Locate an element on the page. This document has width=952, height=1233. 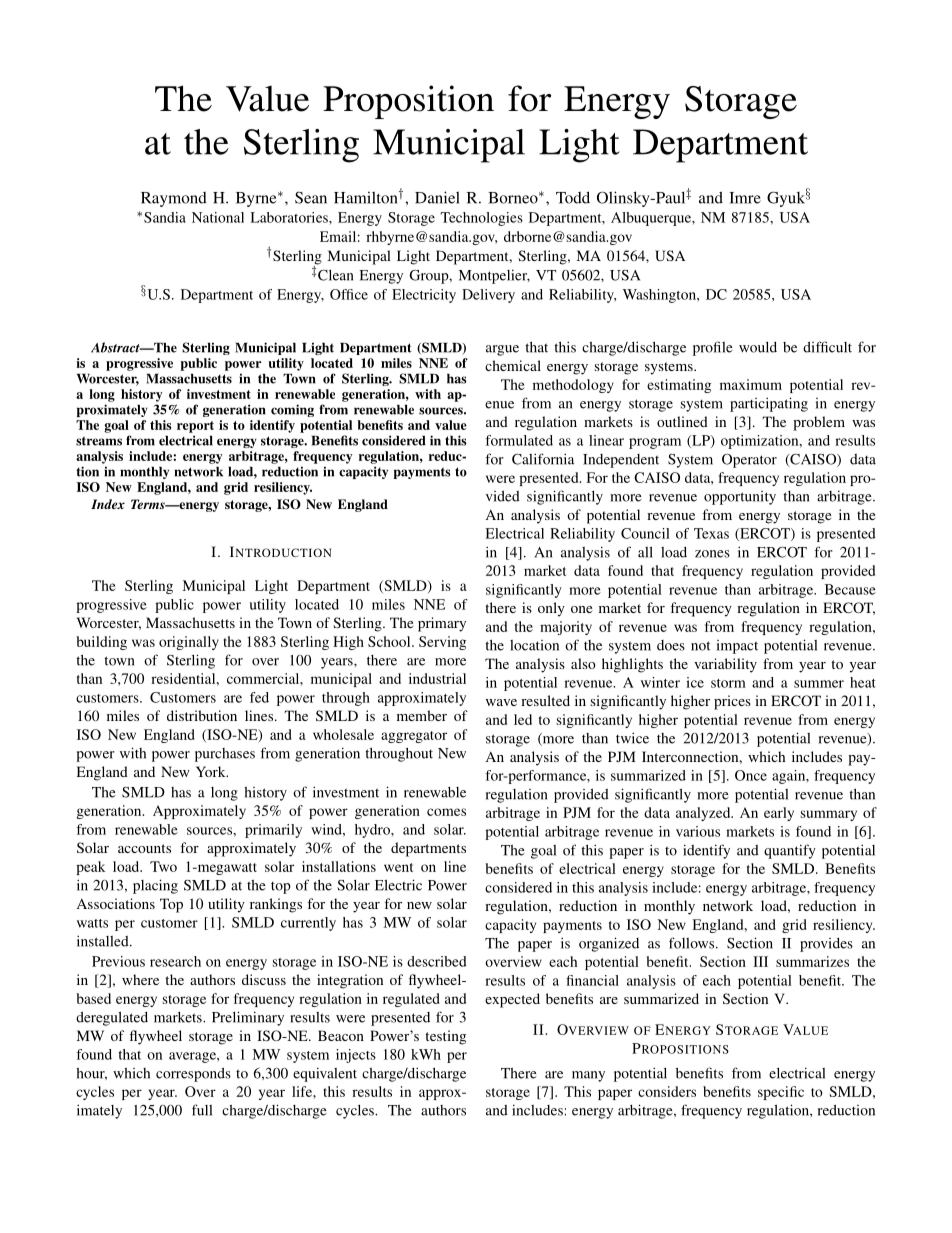
Technologies is located at coordinates (482, 219).
